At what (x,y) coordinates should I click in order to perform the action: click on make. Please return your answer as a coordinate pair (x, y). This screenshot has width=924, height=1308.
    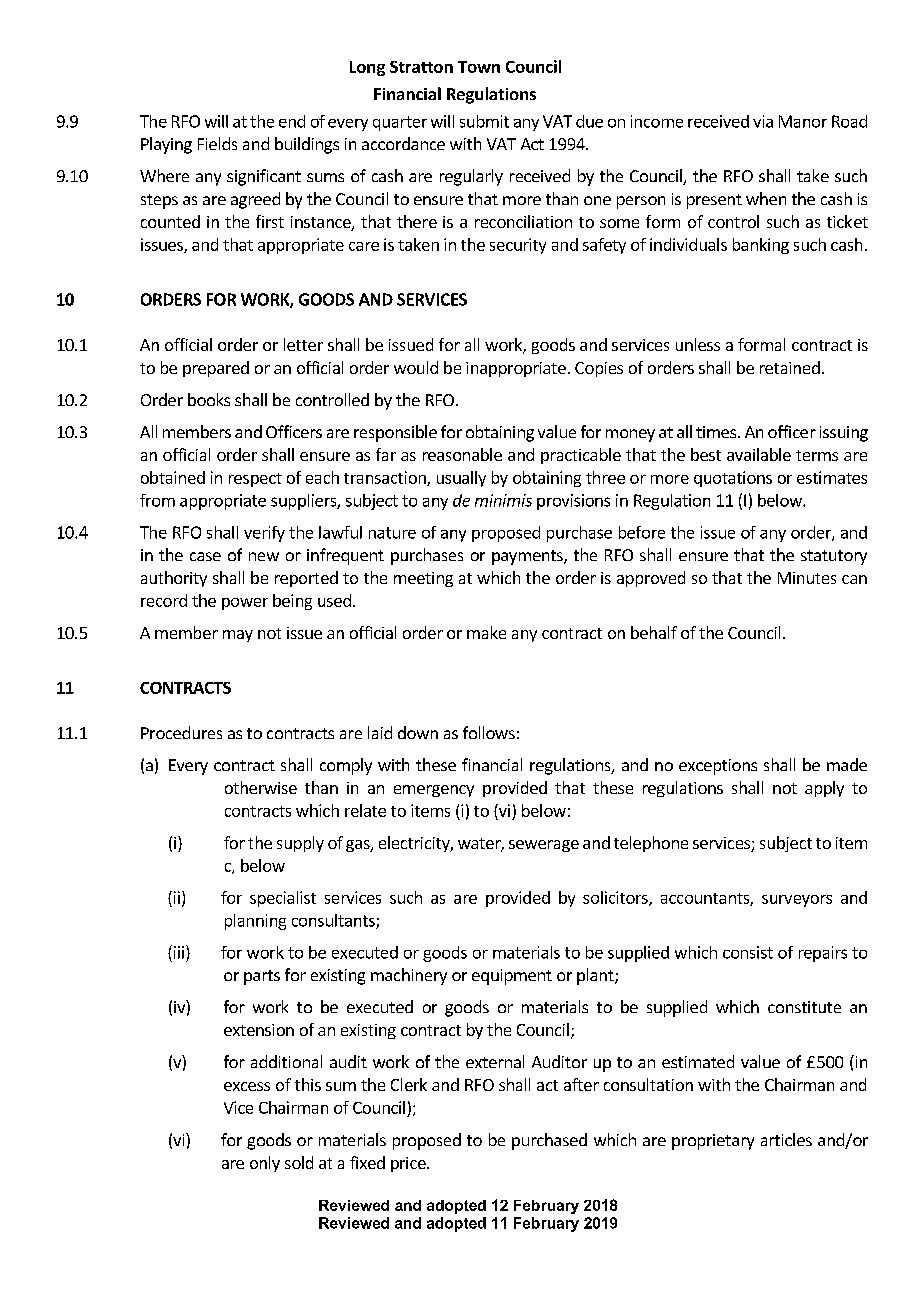
    Looking at the image, I should click on (486, 632).
